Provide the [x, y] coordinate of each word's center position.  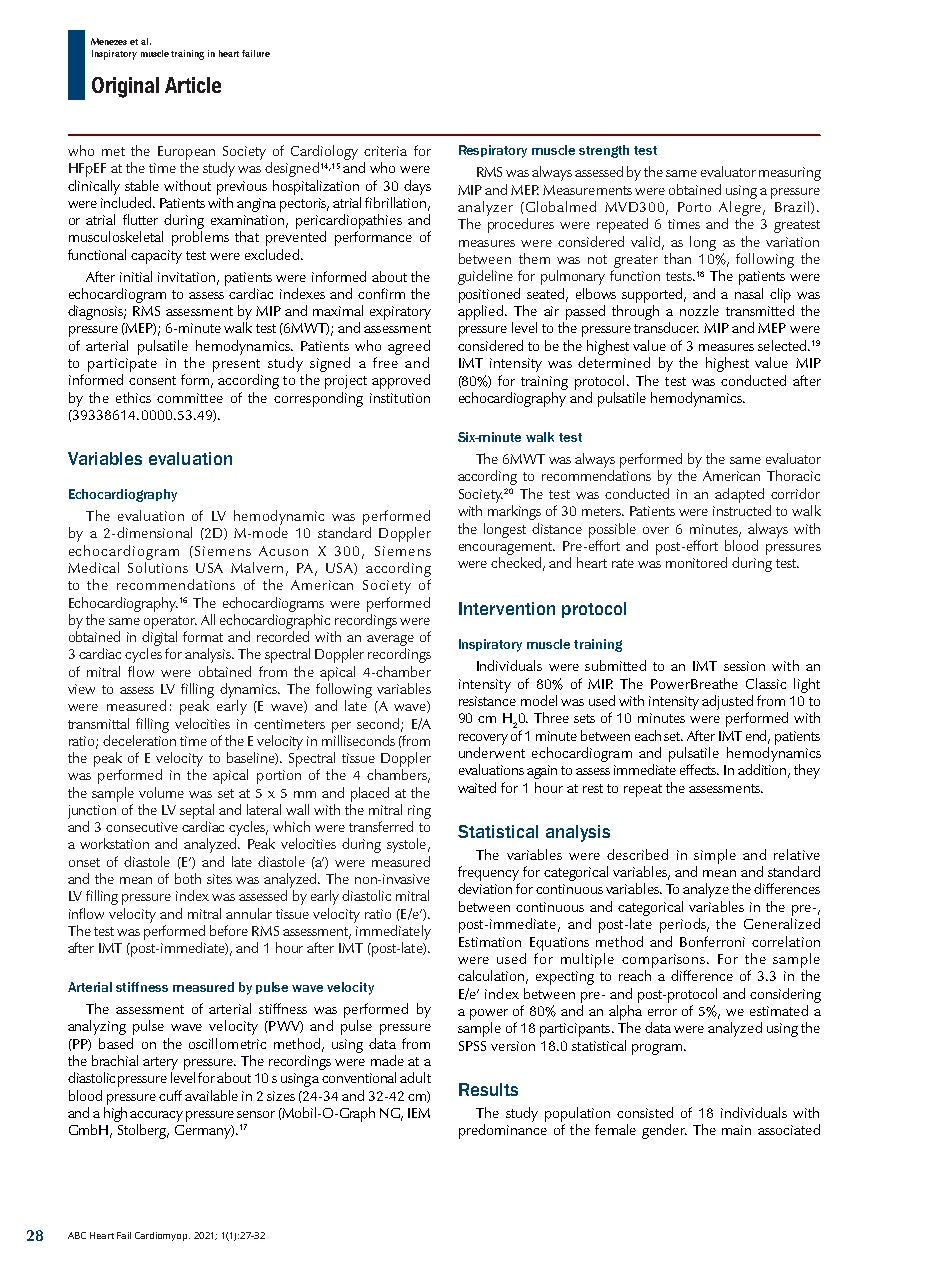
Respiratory [493, 151]
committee [190, 398]
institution [400, 398]
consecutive [142, 827]
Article [193, 85]
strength [604, 151]
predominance [503, 1131]
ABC [77, 1235]
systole [408, 845]
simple [715, 856]
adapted [739, 495]
